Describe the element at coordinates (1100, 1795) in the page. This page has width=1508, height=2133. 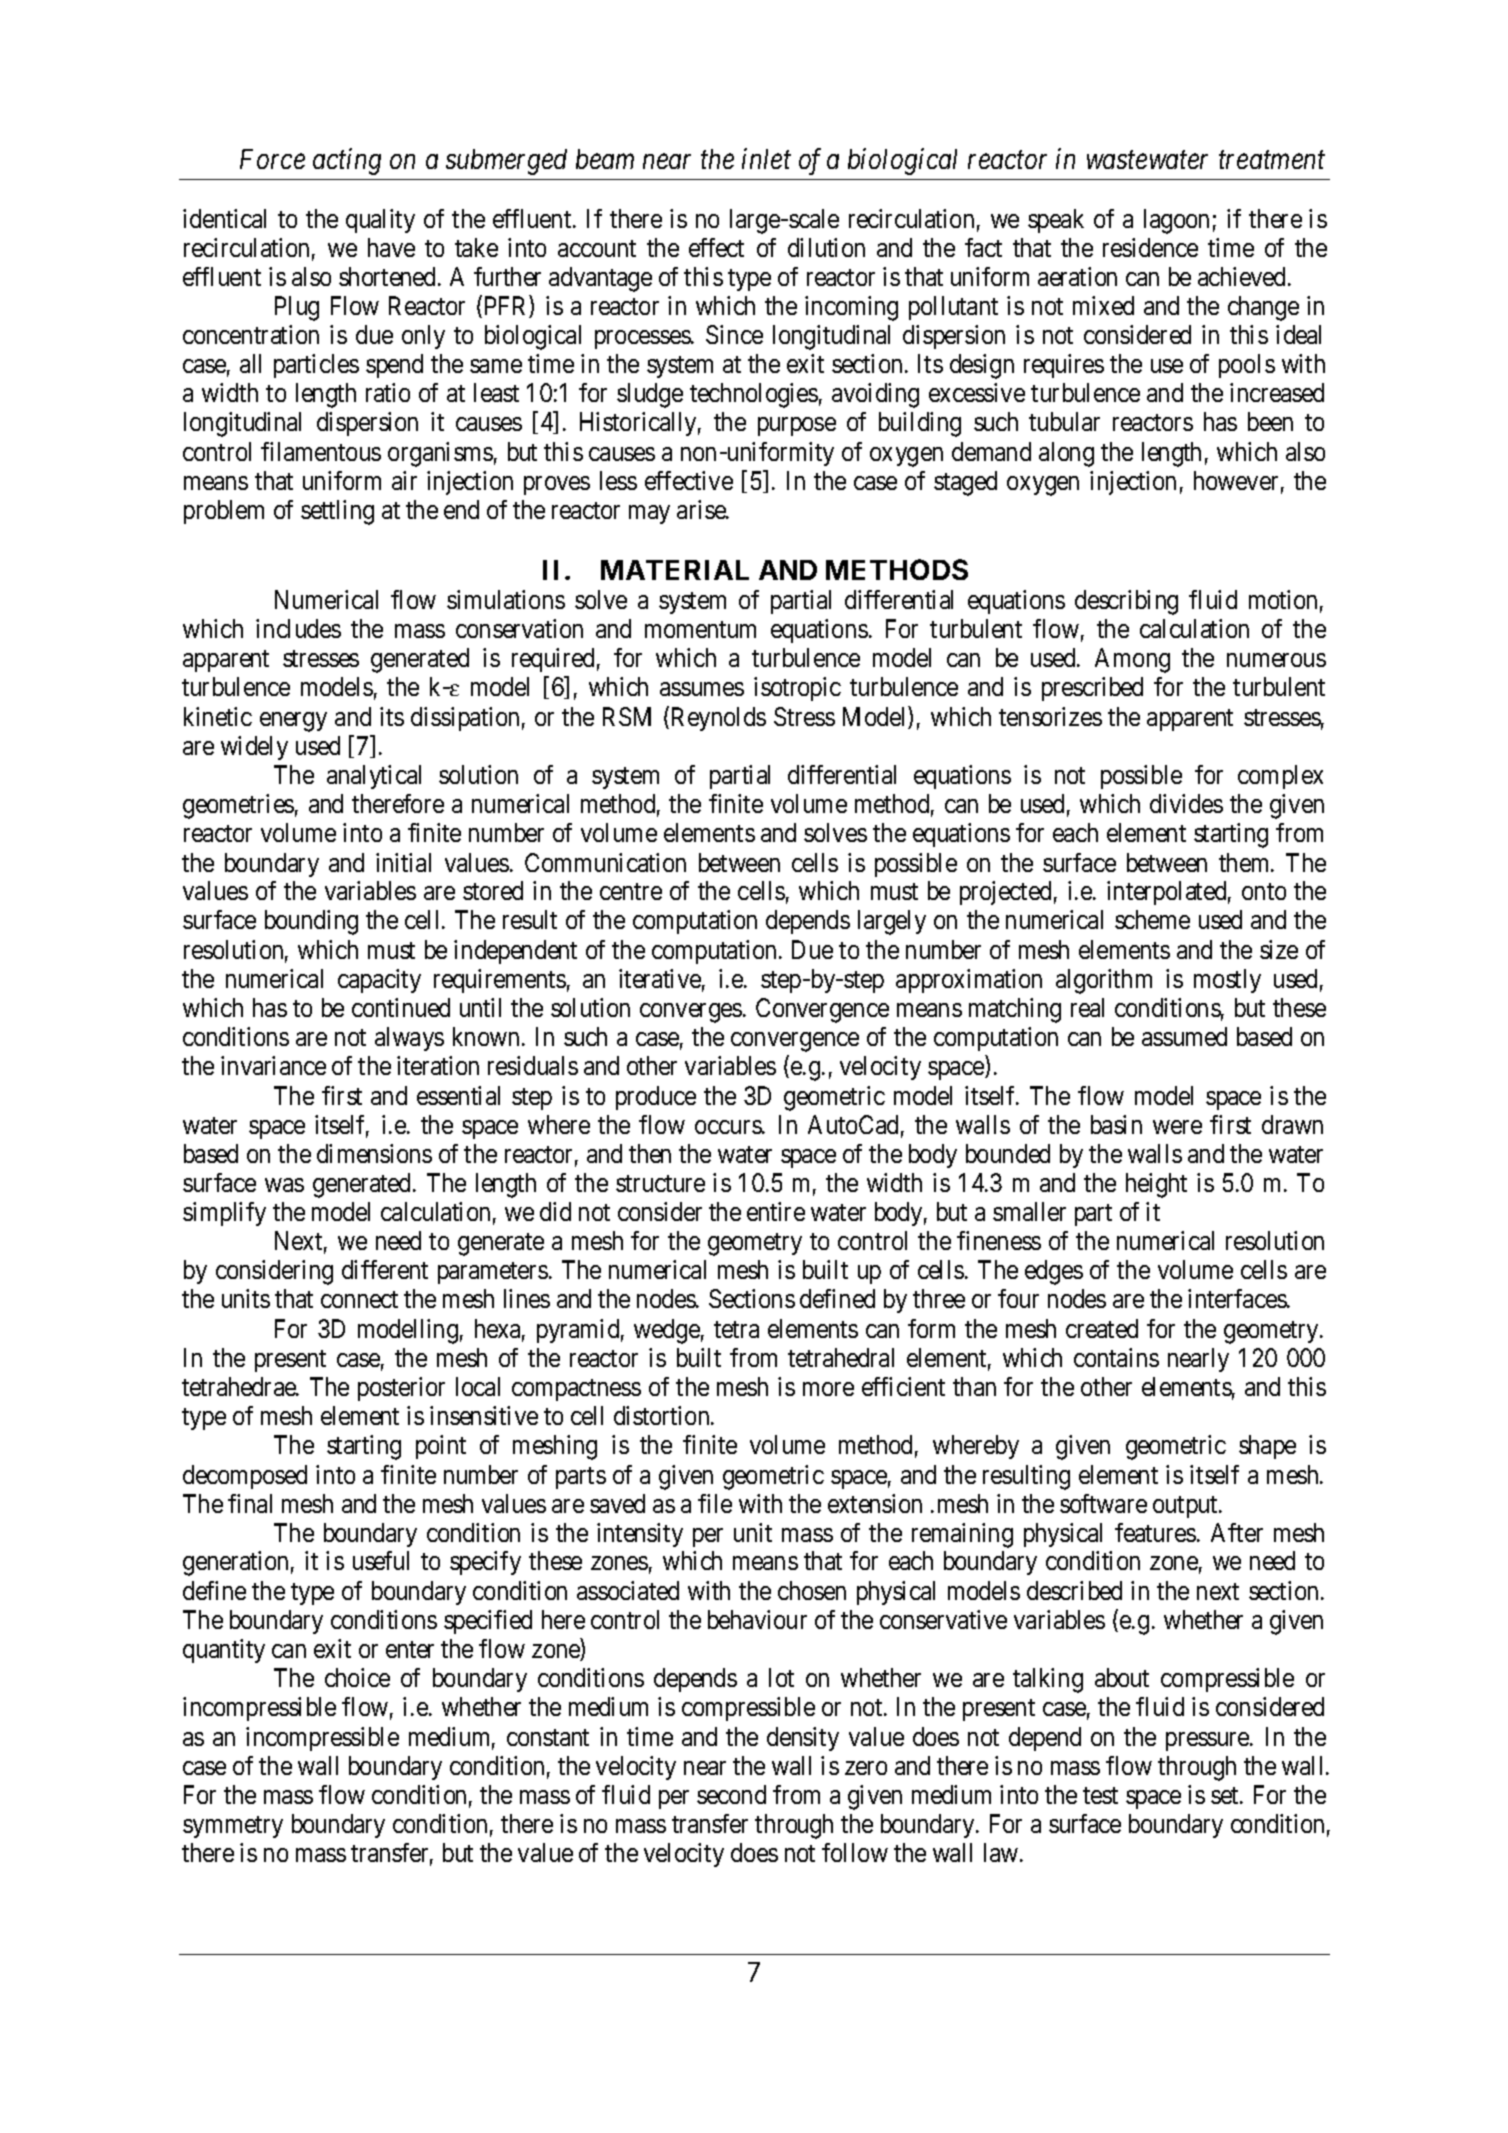
I see `test` at that location.
